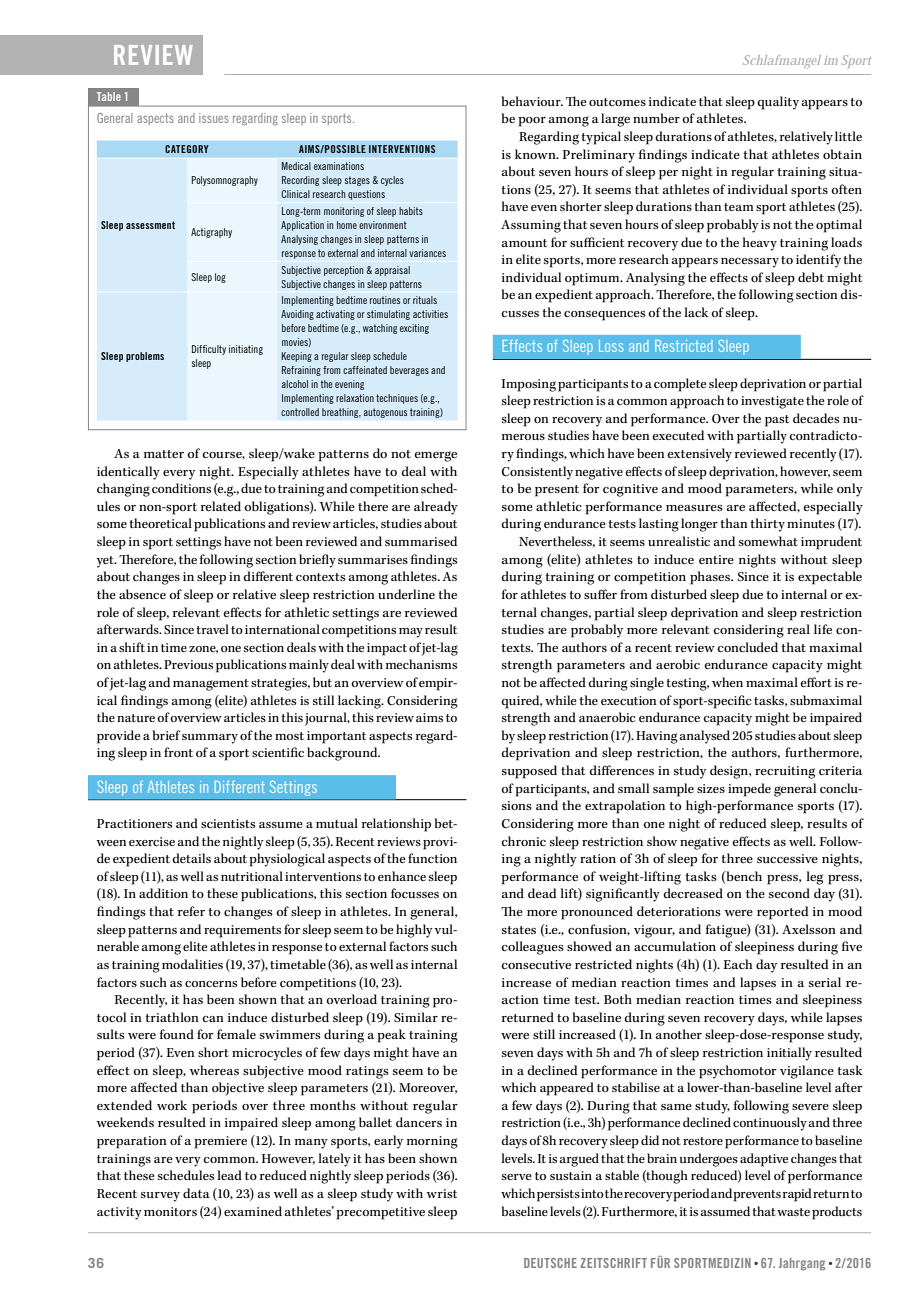  I want to click on quality, so click(778, 103).
